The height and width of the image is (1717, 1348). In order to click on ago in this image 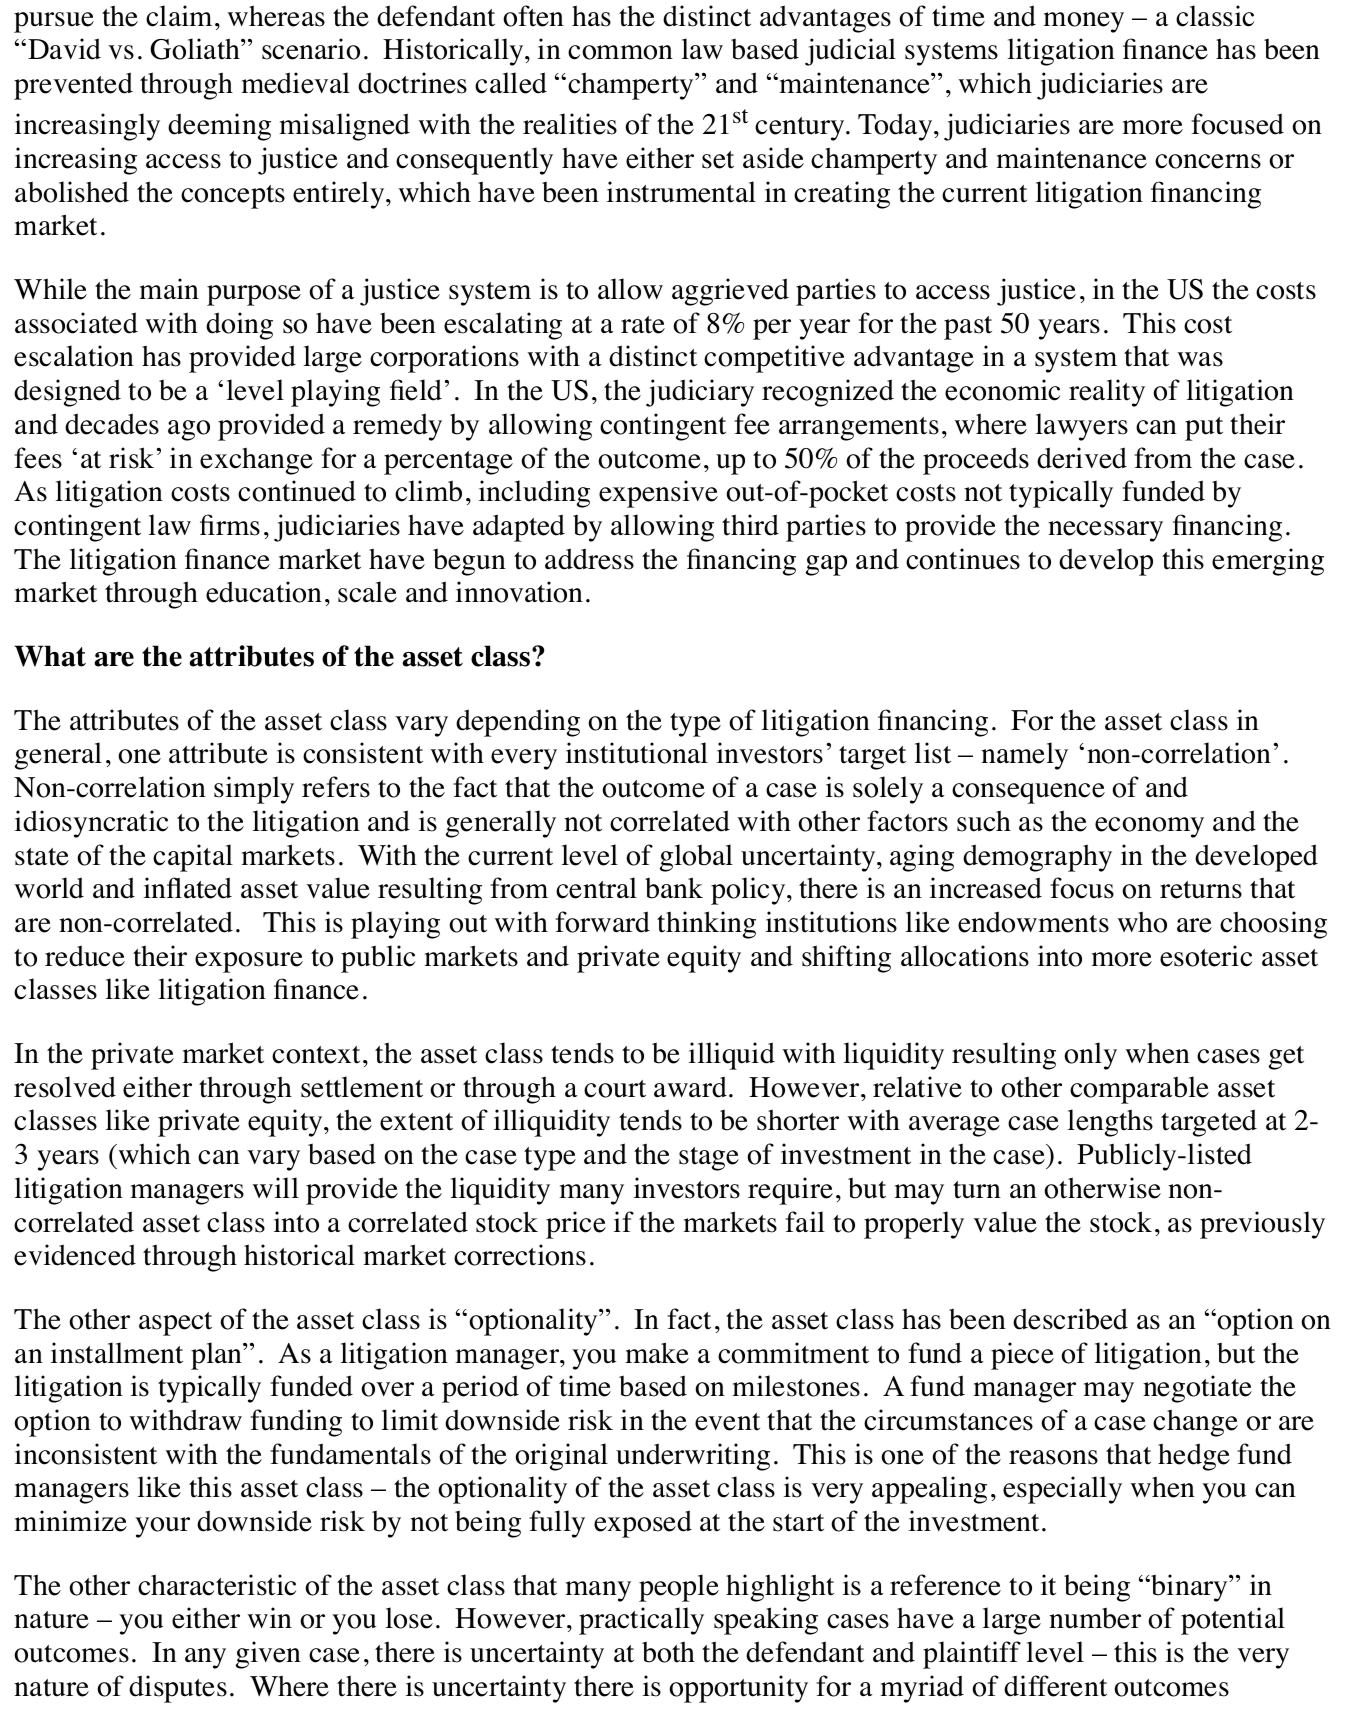, I will do `click(189, 430)`.
